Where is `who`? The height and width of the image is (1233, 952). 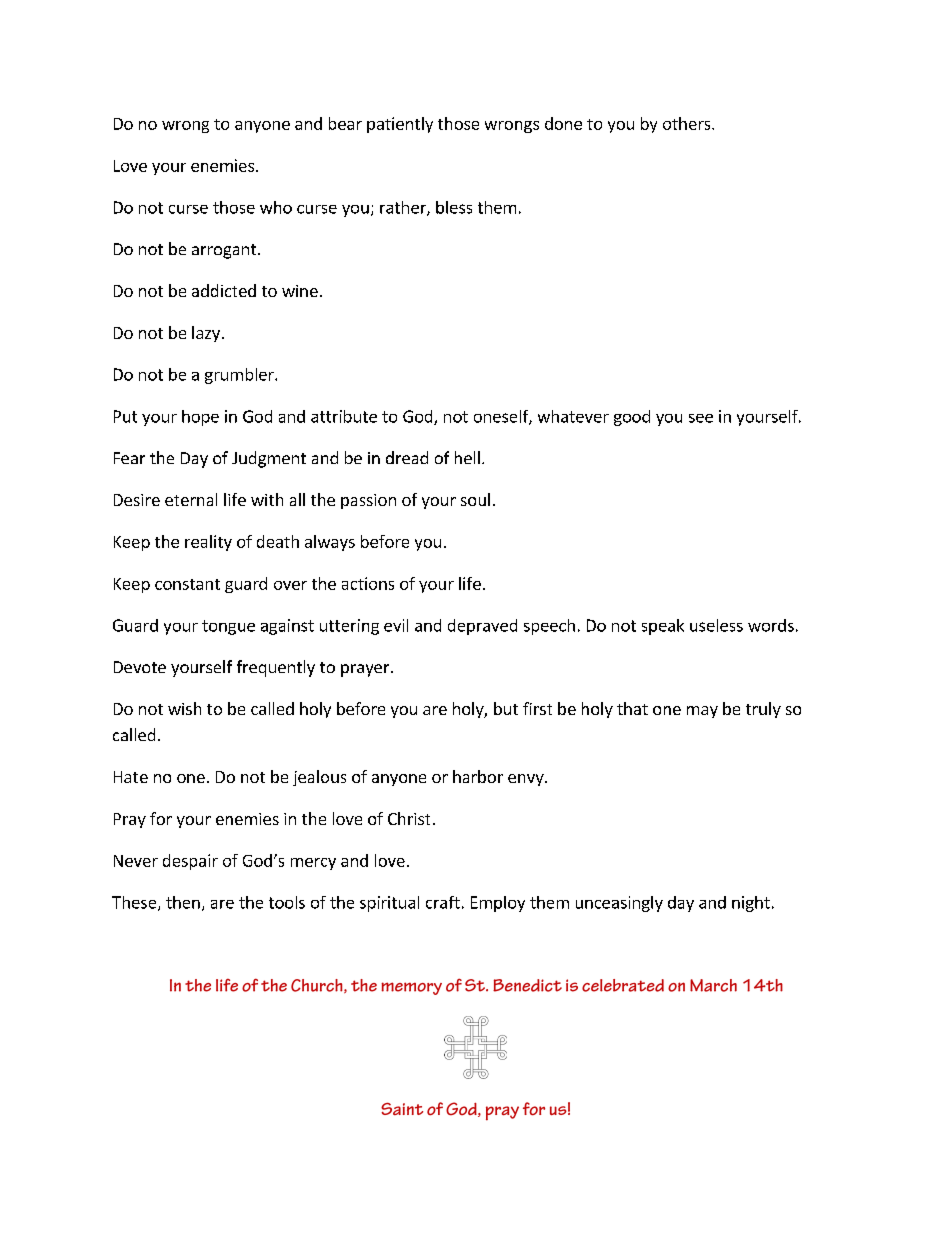 who is located at coordinates (276, 207).
